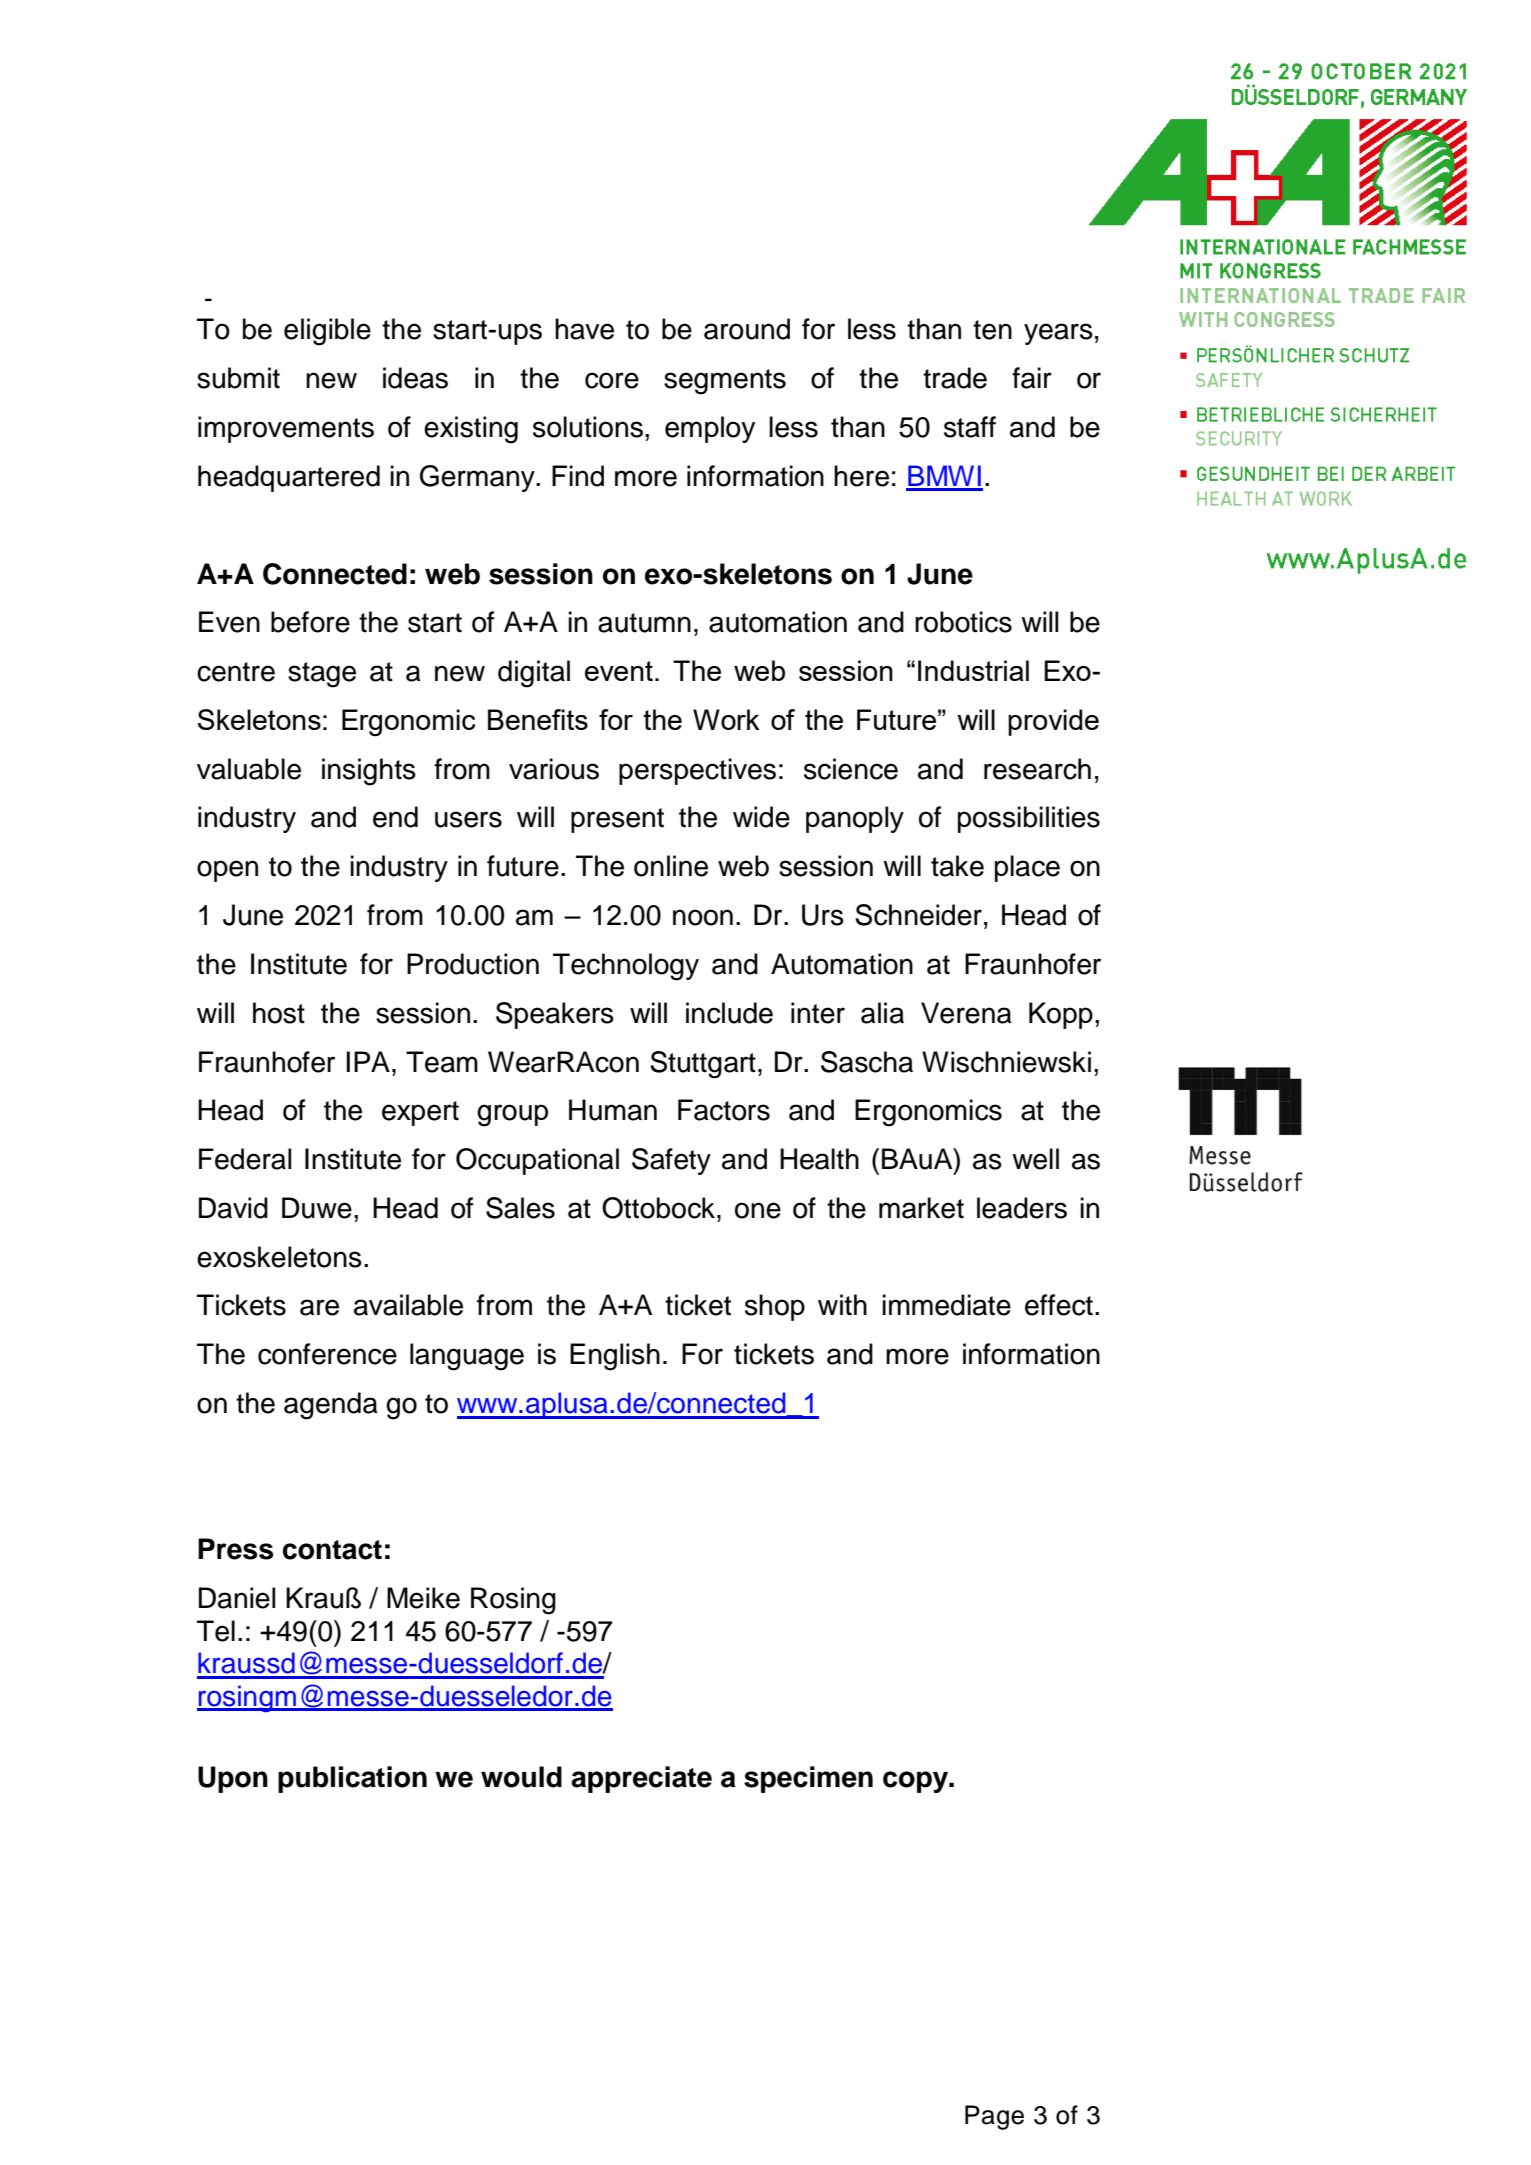  Describe the element at coordinates (641, 1779) in the screenshot. I see `appreciate` at that location.
